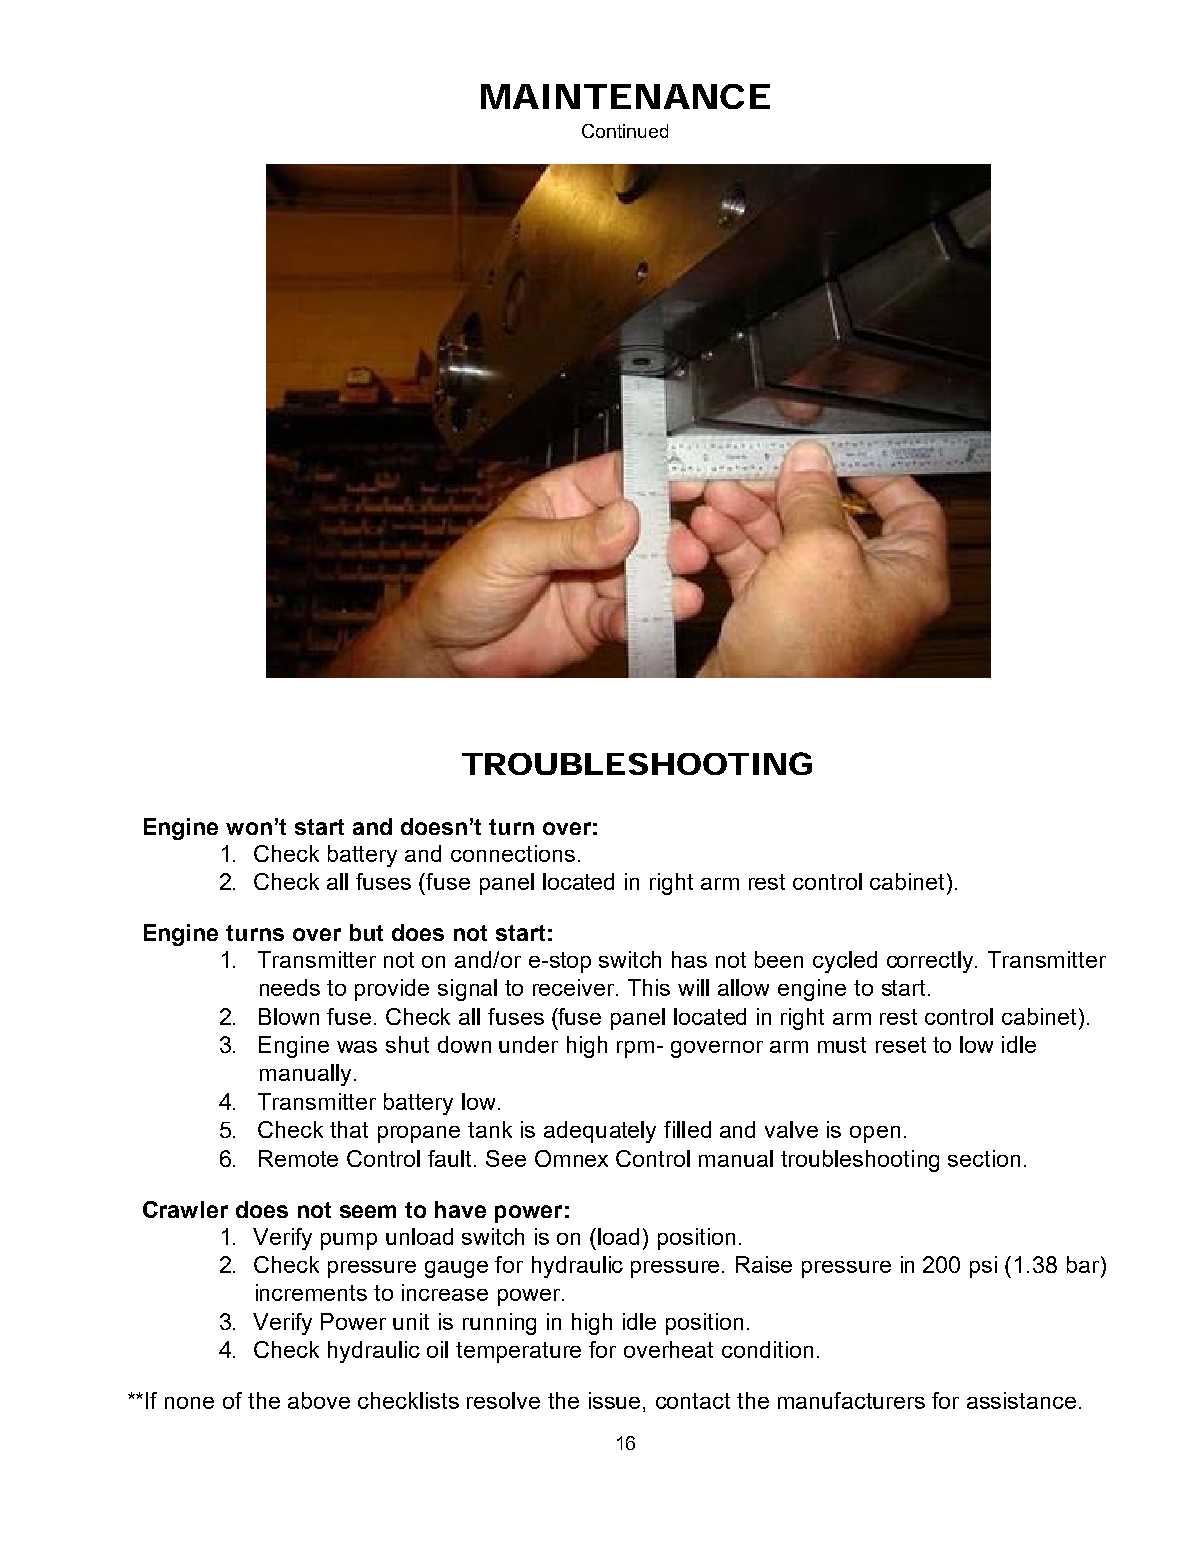  Describe the element at coordinates (625, 131) in the page. I see `Continued` at that location.
